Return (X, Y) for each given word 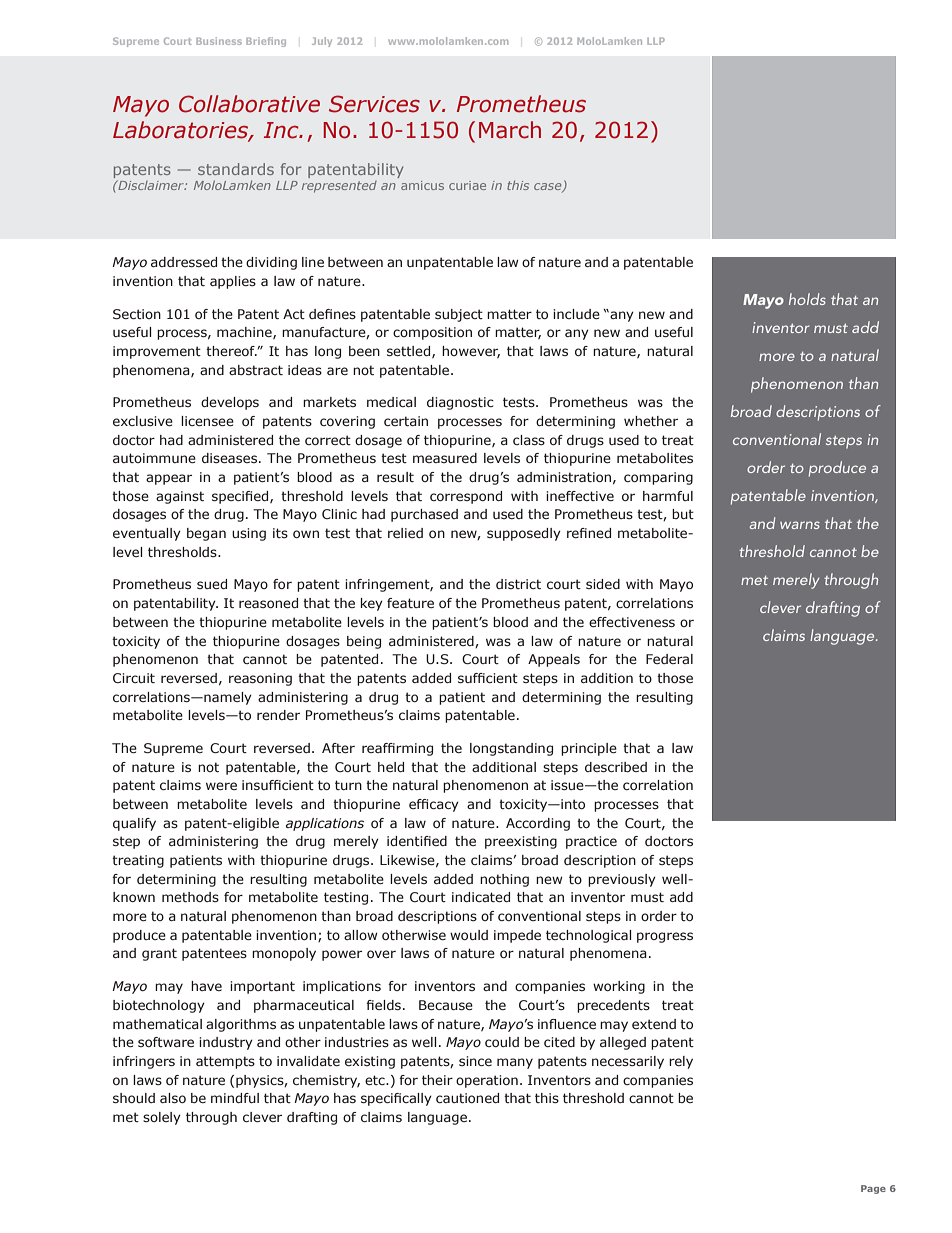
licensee (207, 421)
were (221, 786)
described (616, 767)
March (510, 130)
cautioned (467, 1098)
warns (800, 525)
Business (219, 41)
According (538, 824)
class (529, 440)
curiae (467, 185)
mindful (235, 1098)
